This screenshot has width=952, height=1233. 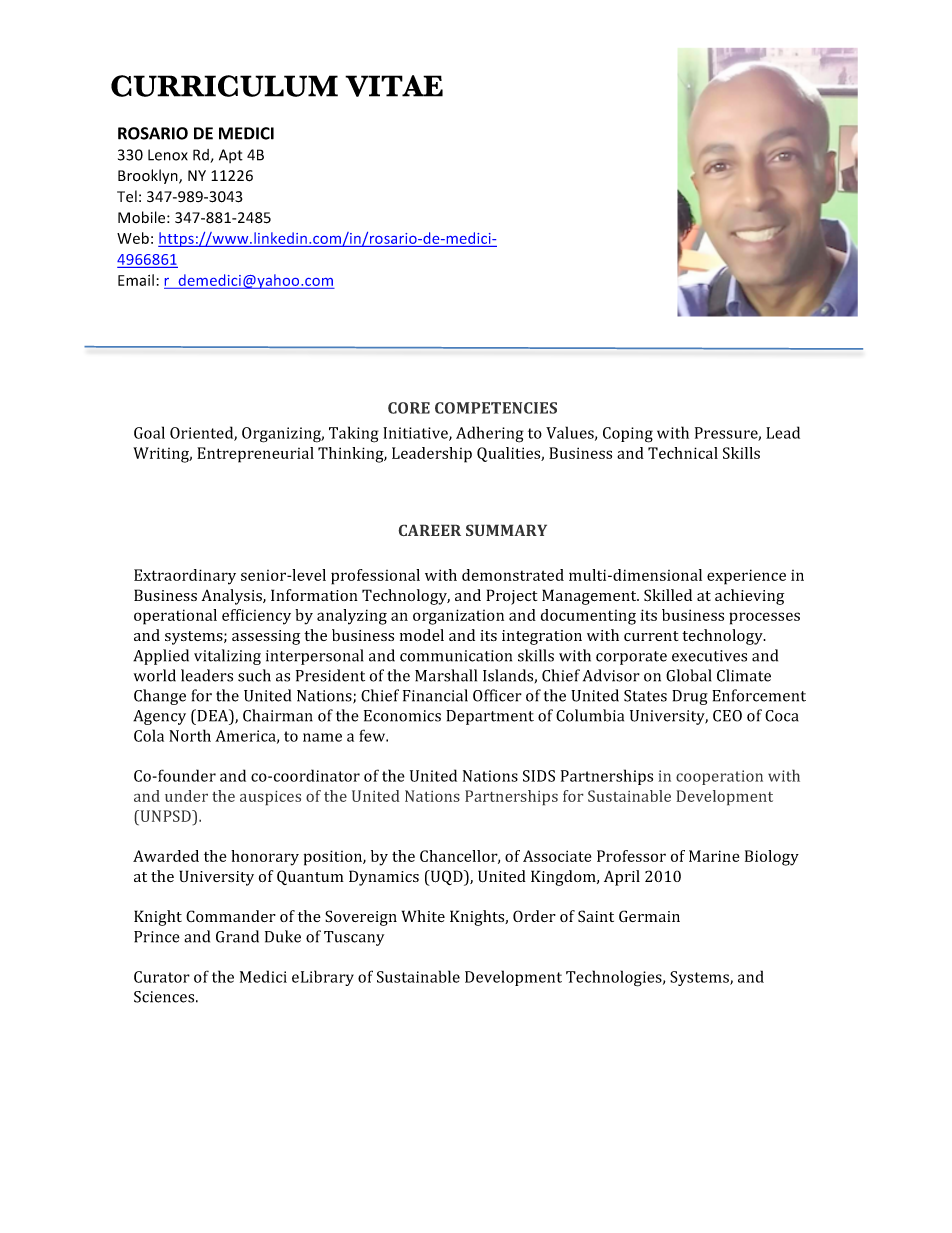 I want to click on COMPETENCIES, so click(x=496, y=408).
